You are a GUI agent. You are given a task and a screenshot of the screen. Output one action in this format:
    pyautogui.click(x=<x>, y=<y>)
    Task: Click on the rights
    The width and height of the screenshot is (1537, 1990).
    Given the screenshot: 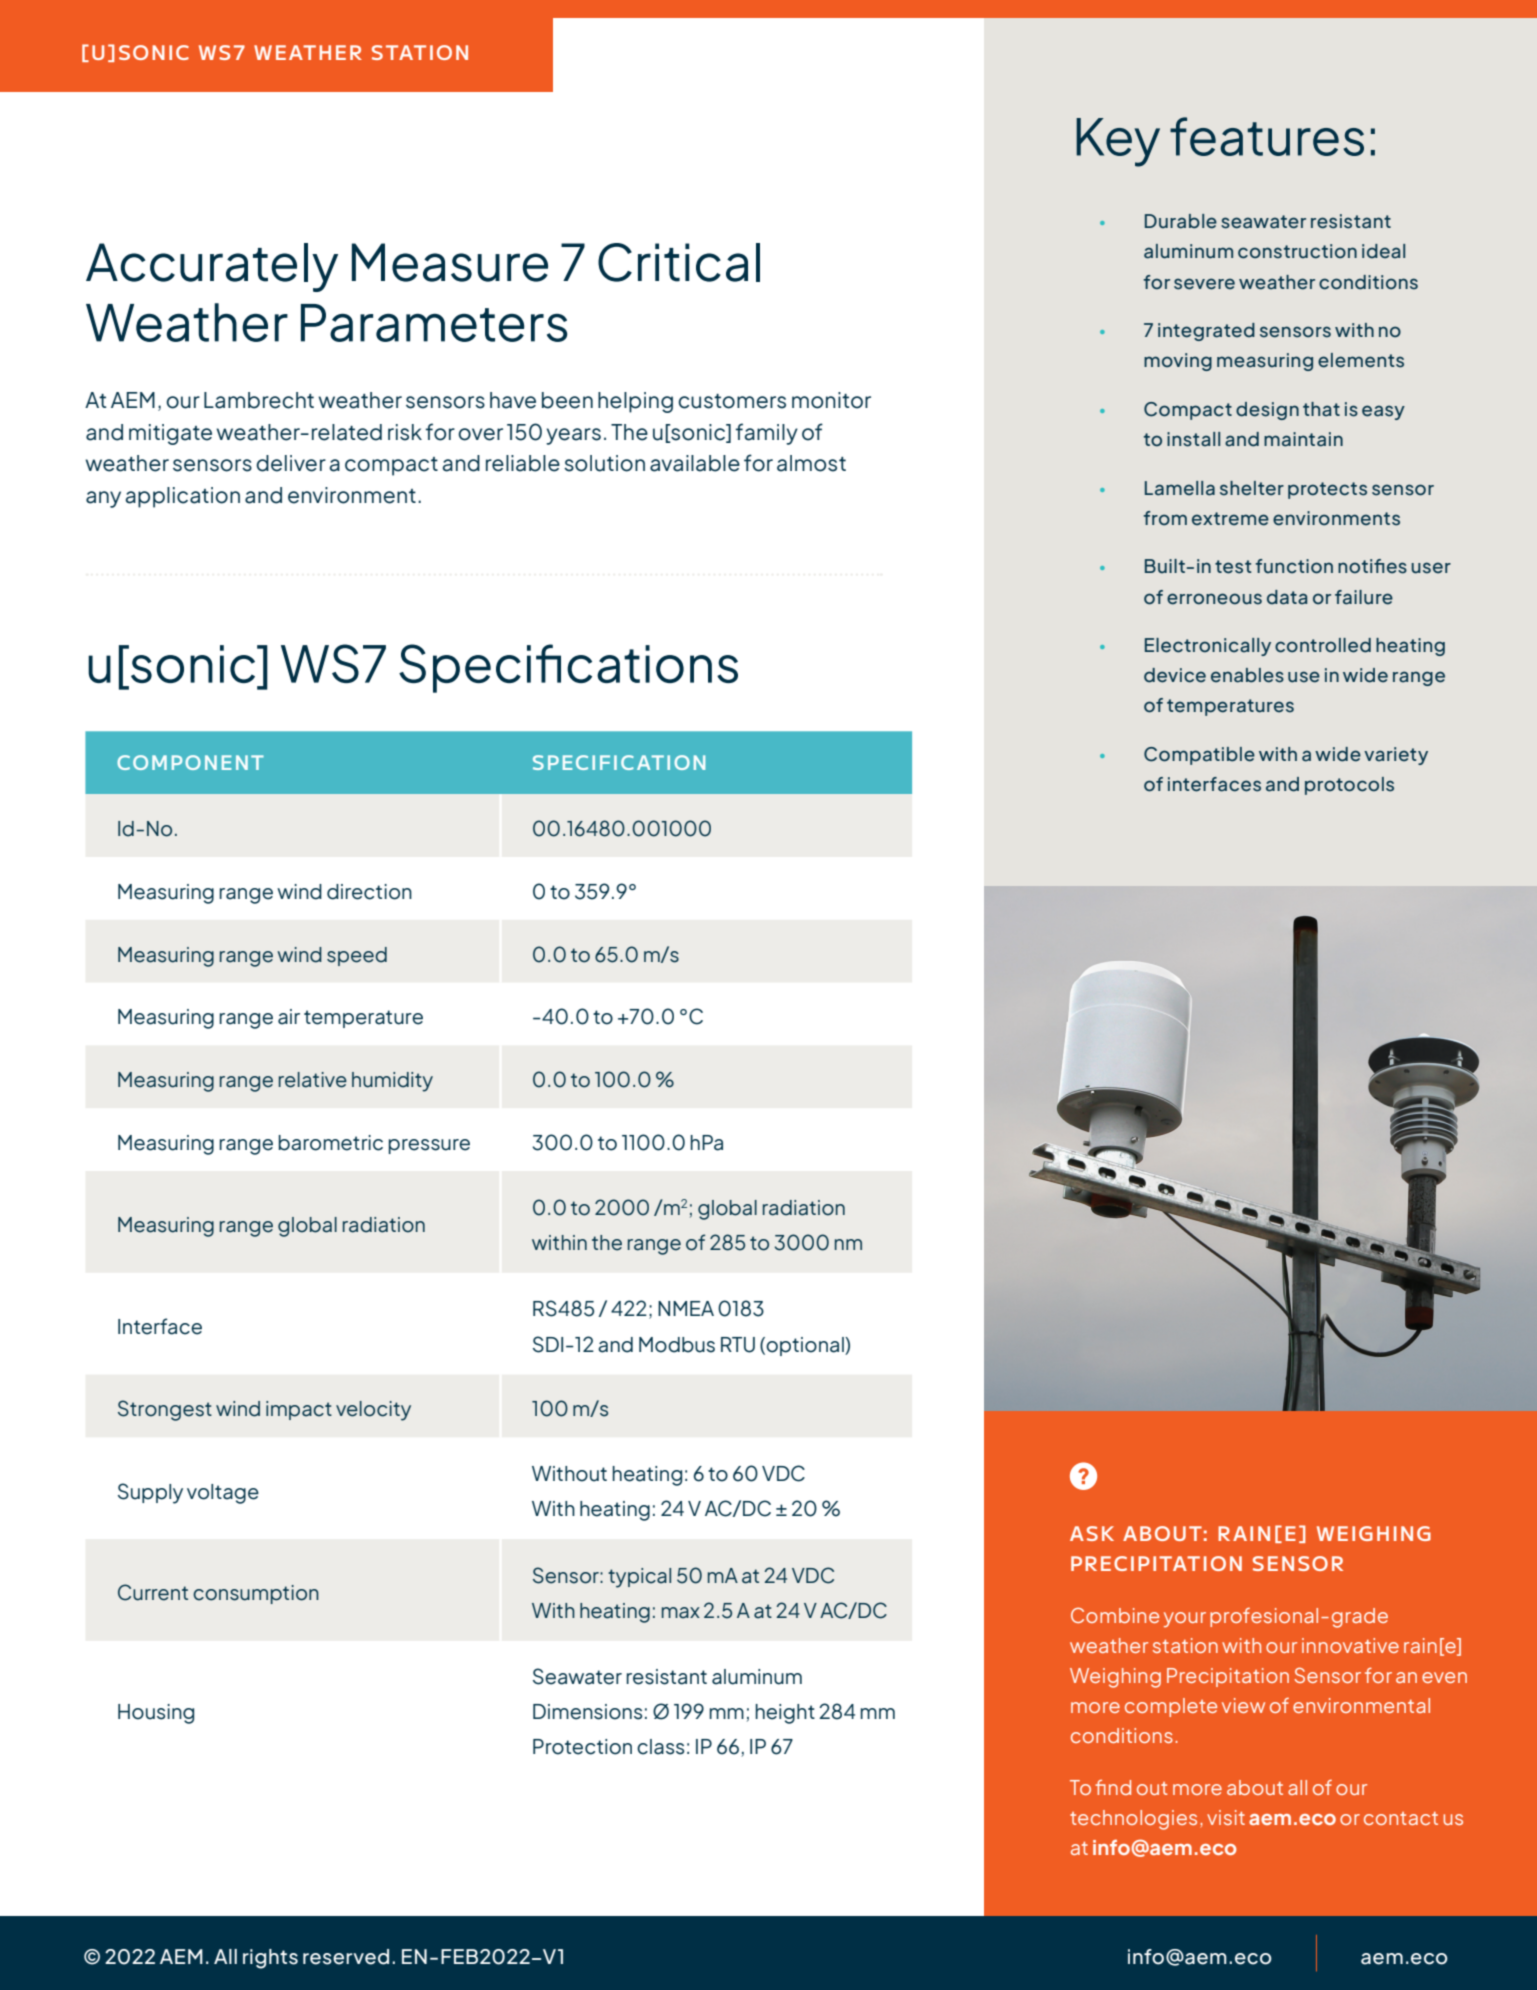 What is the action you would take?
    pyautogui.click(x=270, y=1959)
